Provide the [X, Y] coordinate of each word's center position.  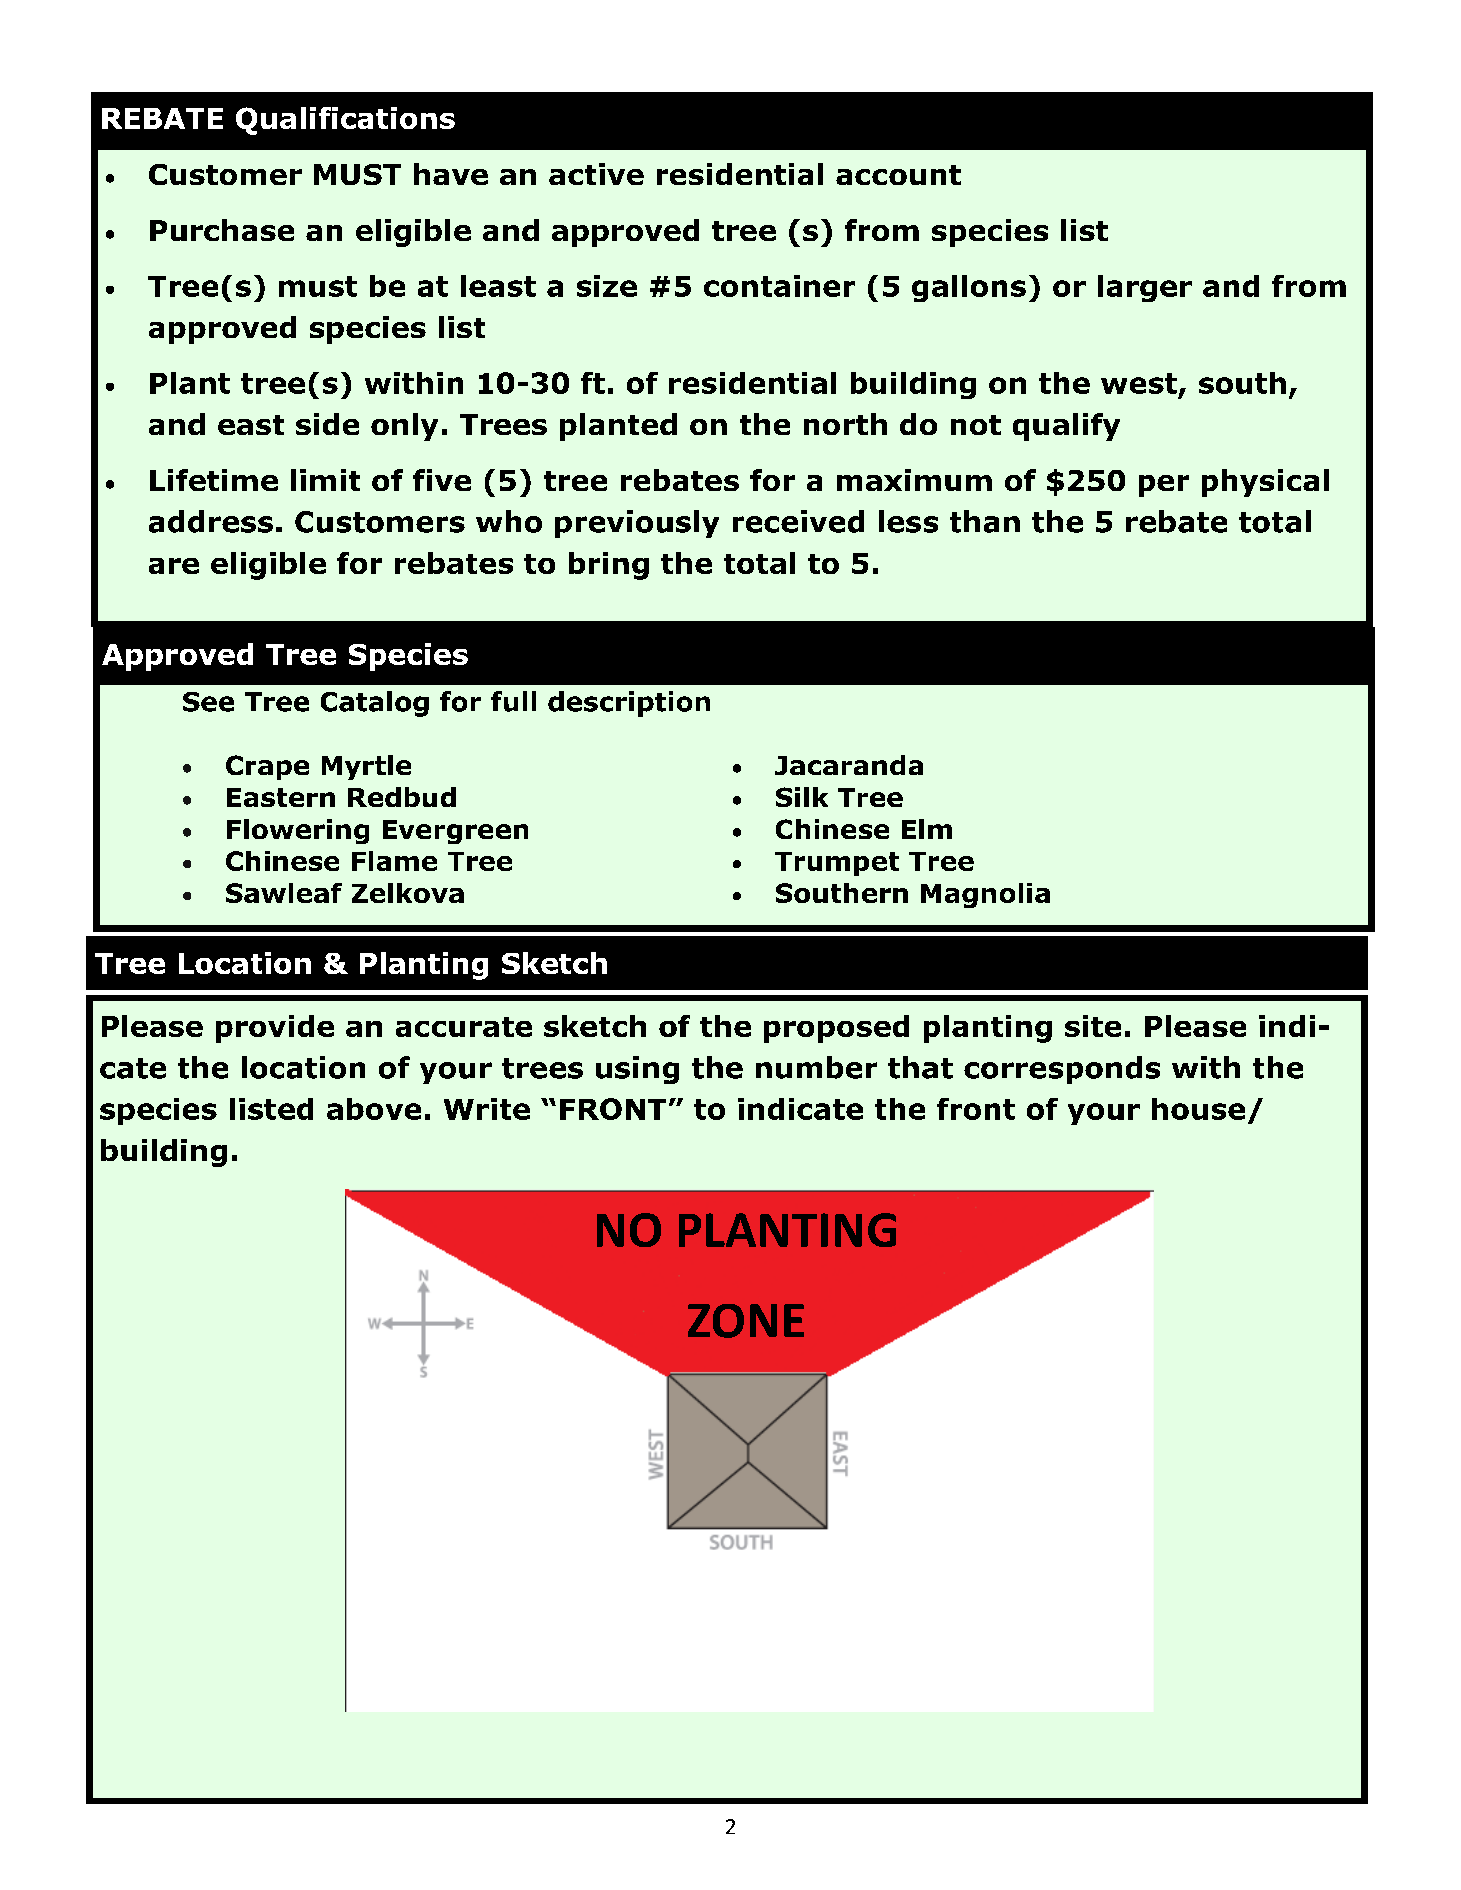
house [1198, 1109]
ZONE [746, 1321]
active [596, 174]
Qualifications [345, 121]
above [374, 1109]
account [898, 175]
